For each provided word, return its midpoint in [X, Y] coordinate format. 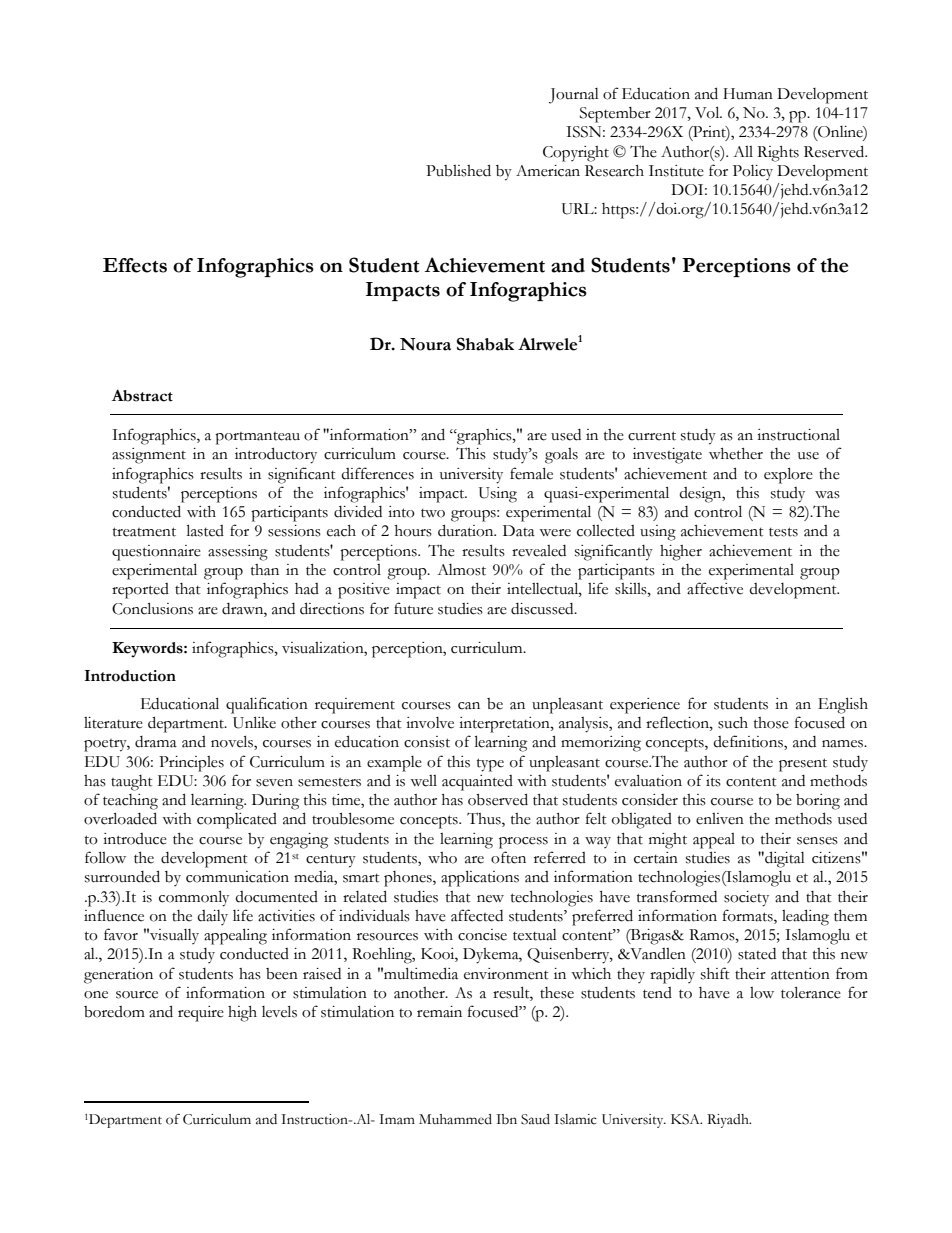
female [531, 473]
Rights [778, 154]
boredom [114, 1012]
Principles [191, 764]
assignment [149, 456]
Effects [135, 265]
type [490, 765]
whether [736, 454]
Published [458, 170]
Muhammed [455, 1119]
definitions [749, 742]
